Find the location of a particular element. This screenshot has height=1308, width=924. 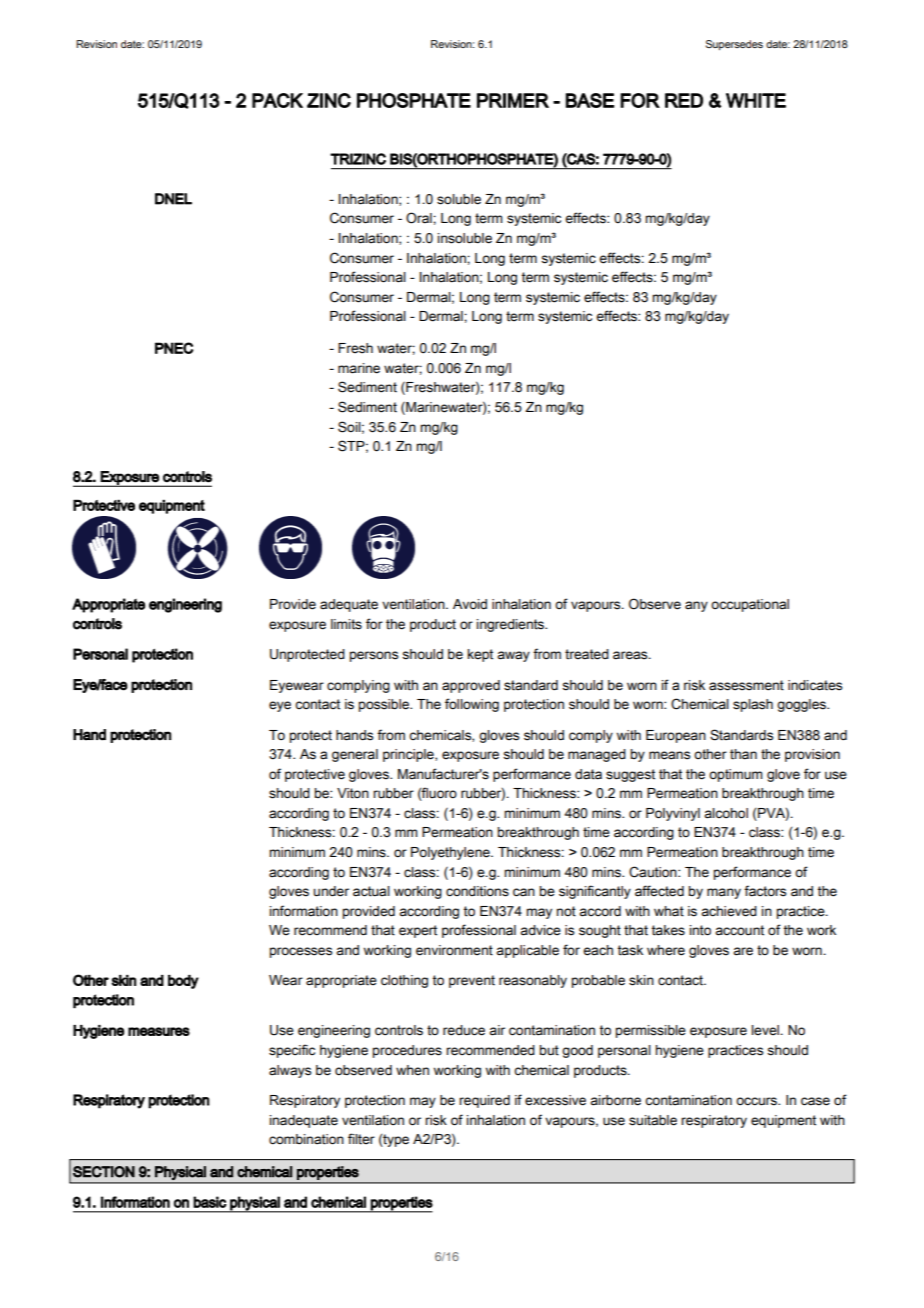

Viton is located at coordinates (353, 793).
